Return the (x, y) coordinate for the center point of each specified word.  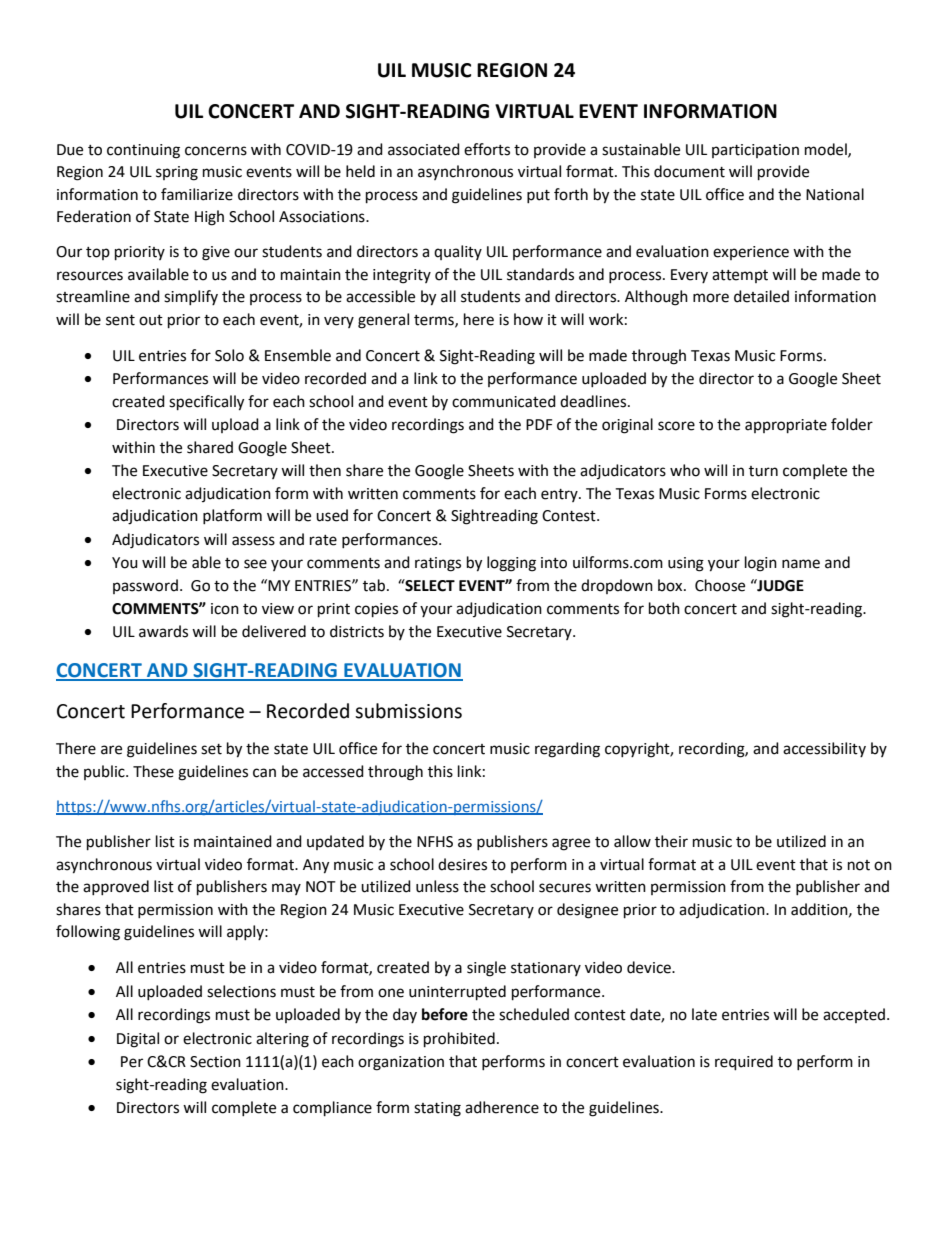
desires (462, 864)
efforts (487, 149)
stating (437, 1109)
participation (755, 151)
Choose (720, 585)
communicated (504, 401)
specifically (206, 403)
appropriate (786, 426)
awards (163, 631)
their (671, 841)
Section (215, 1062)
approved (116, 887)
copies (376, 610)
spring (177, 173)
